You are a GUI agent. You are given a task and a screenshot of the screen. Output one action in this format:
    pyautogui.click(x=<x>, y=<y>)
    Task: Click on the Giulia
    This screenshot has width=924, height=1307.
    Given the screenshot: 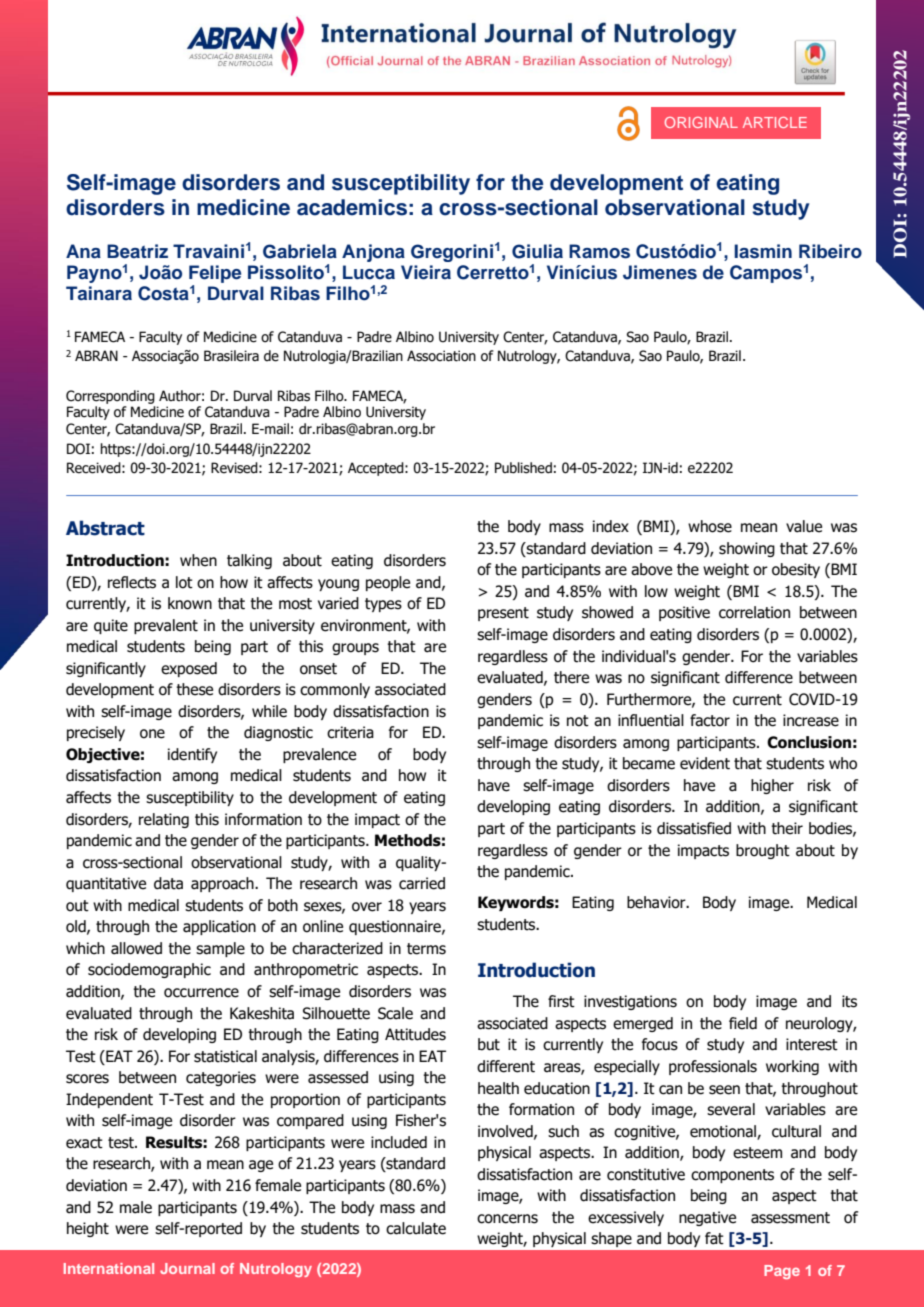 What is the action you would take?
    pyautogui.click(x=537, y=251)
